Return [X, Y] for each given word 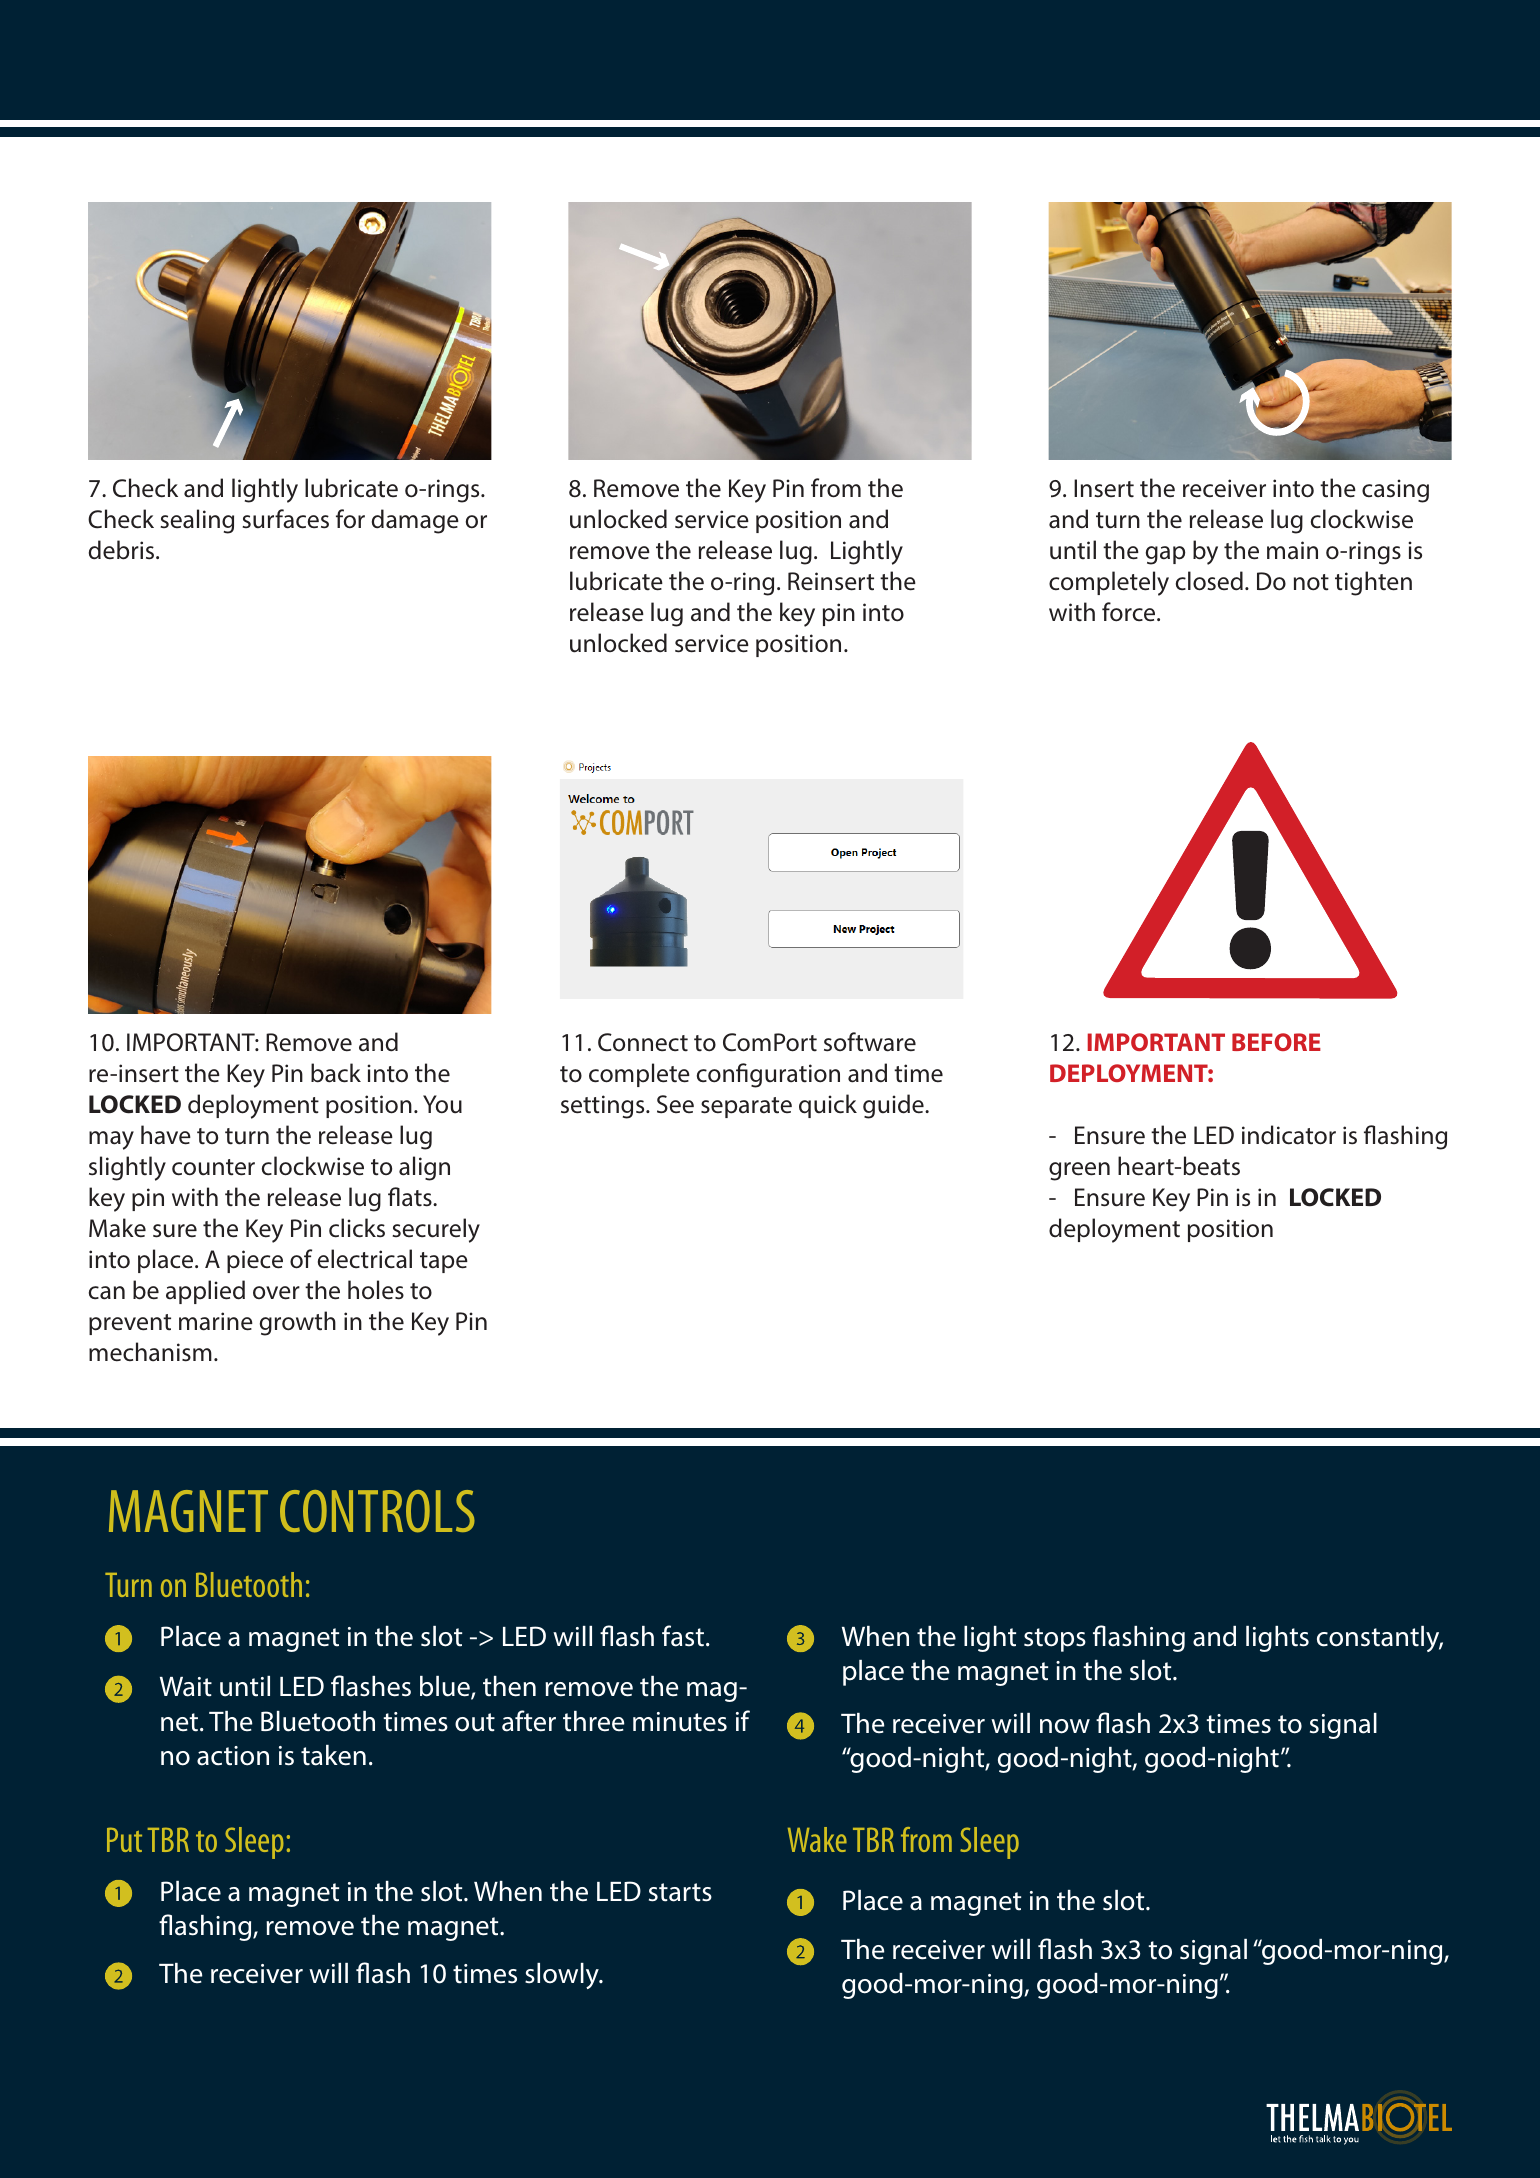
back [336, 1073]
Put [124, 1839]
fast [683, 1636]
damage [415, 521]
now [1065, 1726]
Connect [643, 1042]
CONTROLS [377, 1511]
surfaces [286, 519]
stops [1055, 1640]
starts [680, 1892]
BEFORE [1276, 1042]
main [1292, 550]
